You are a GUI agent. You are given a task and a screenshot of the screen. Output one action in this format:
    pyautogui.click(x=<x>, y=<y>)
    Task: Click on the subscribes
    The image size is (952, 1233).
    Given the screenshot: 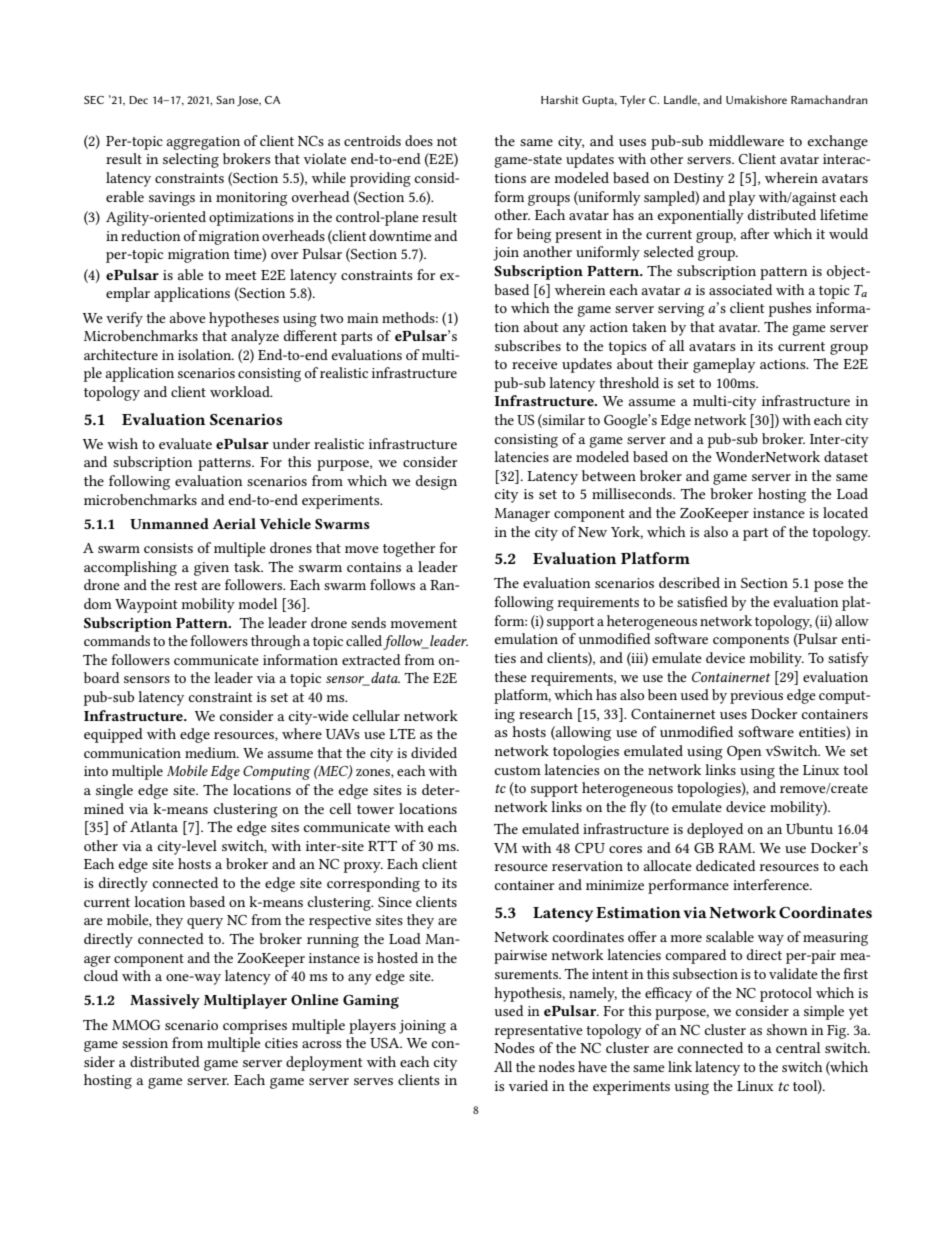 What is the action you would take?
    pyautogui.click(x=528, y=345)
